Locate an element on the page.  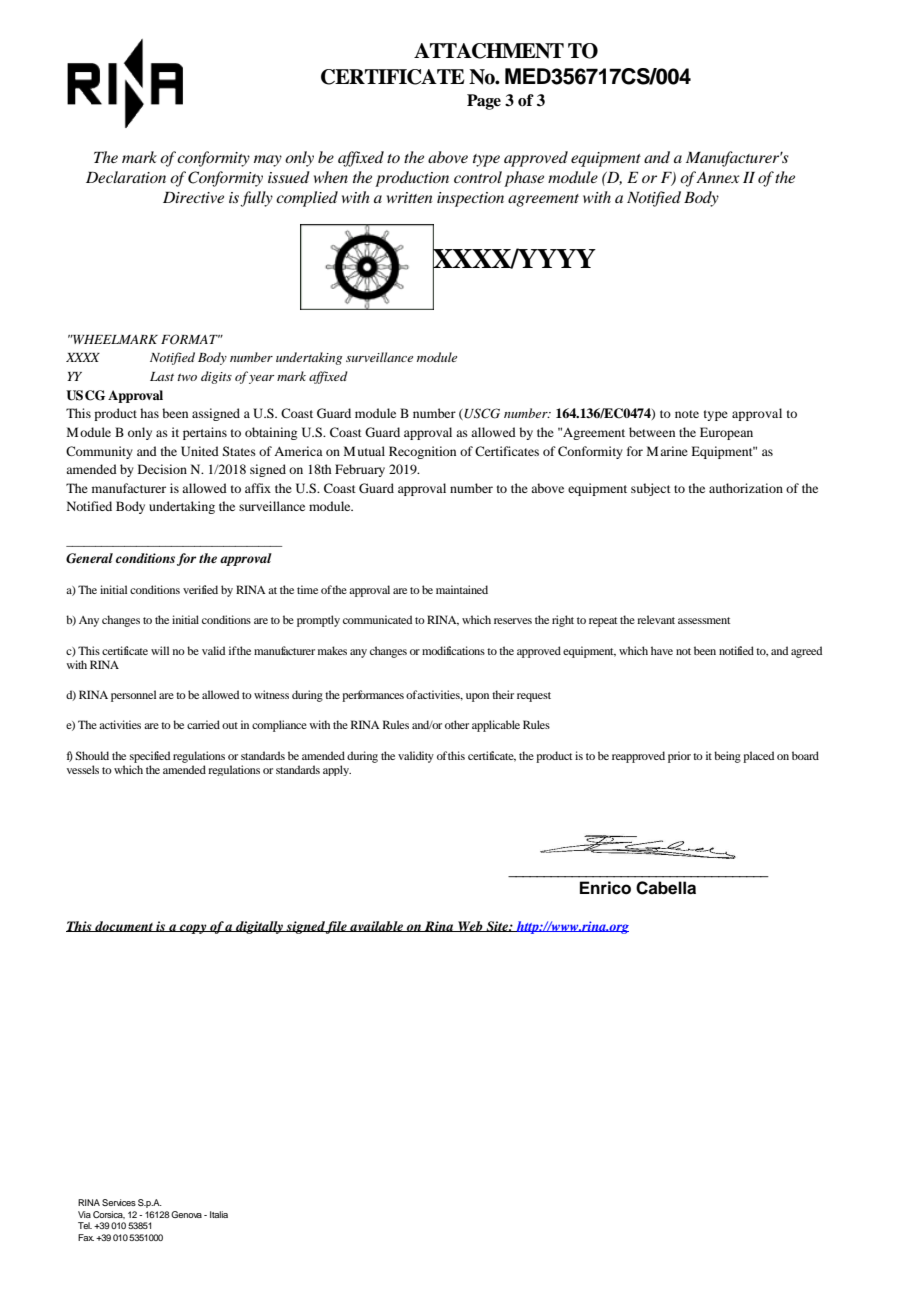
Last is located at coordinates (162, 376).
